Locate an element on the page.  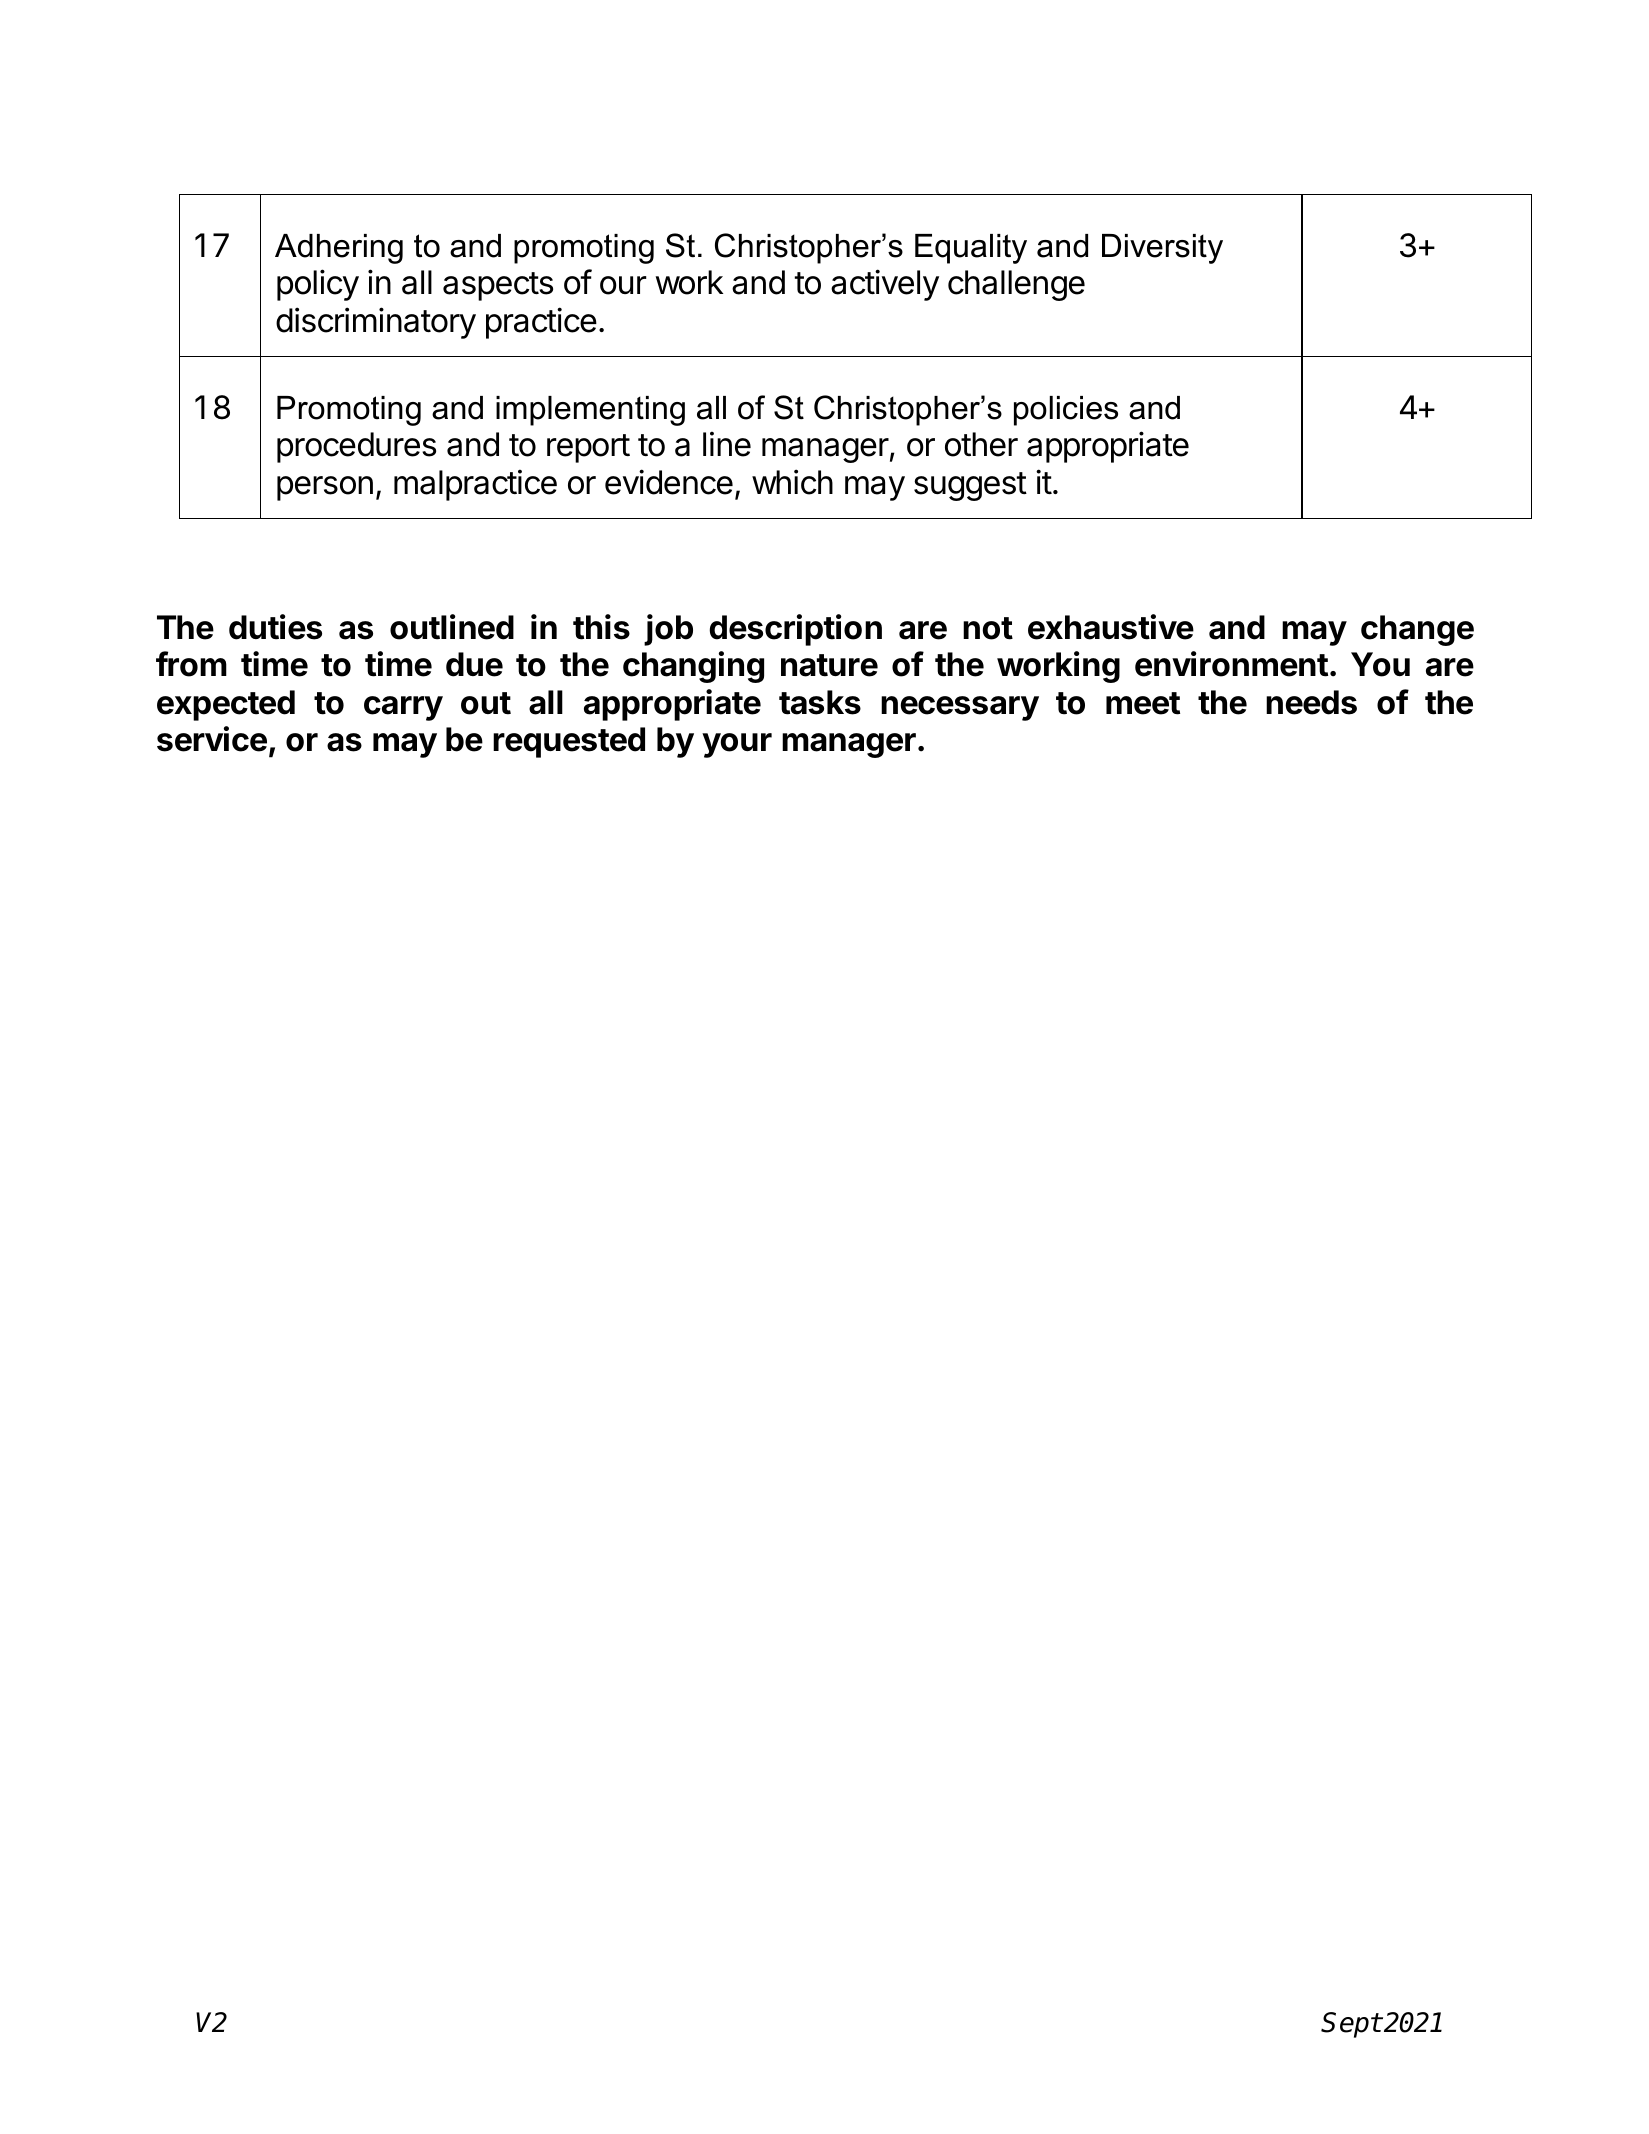
actively is located at coordinates (885, 285).
